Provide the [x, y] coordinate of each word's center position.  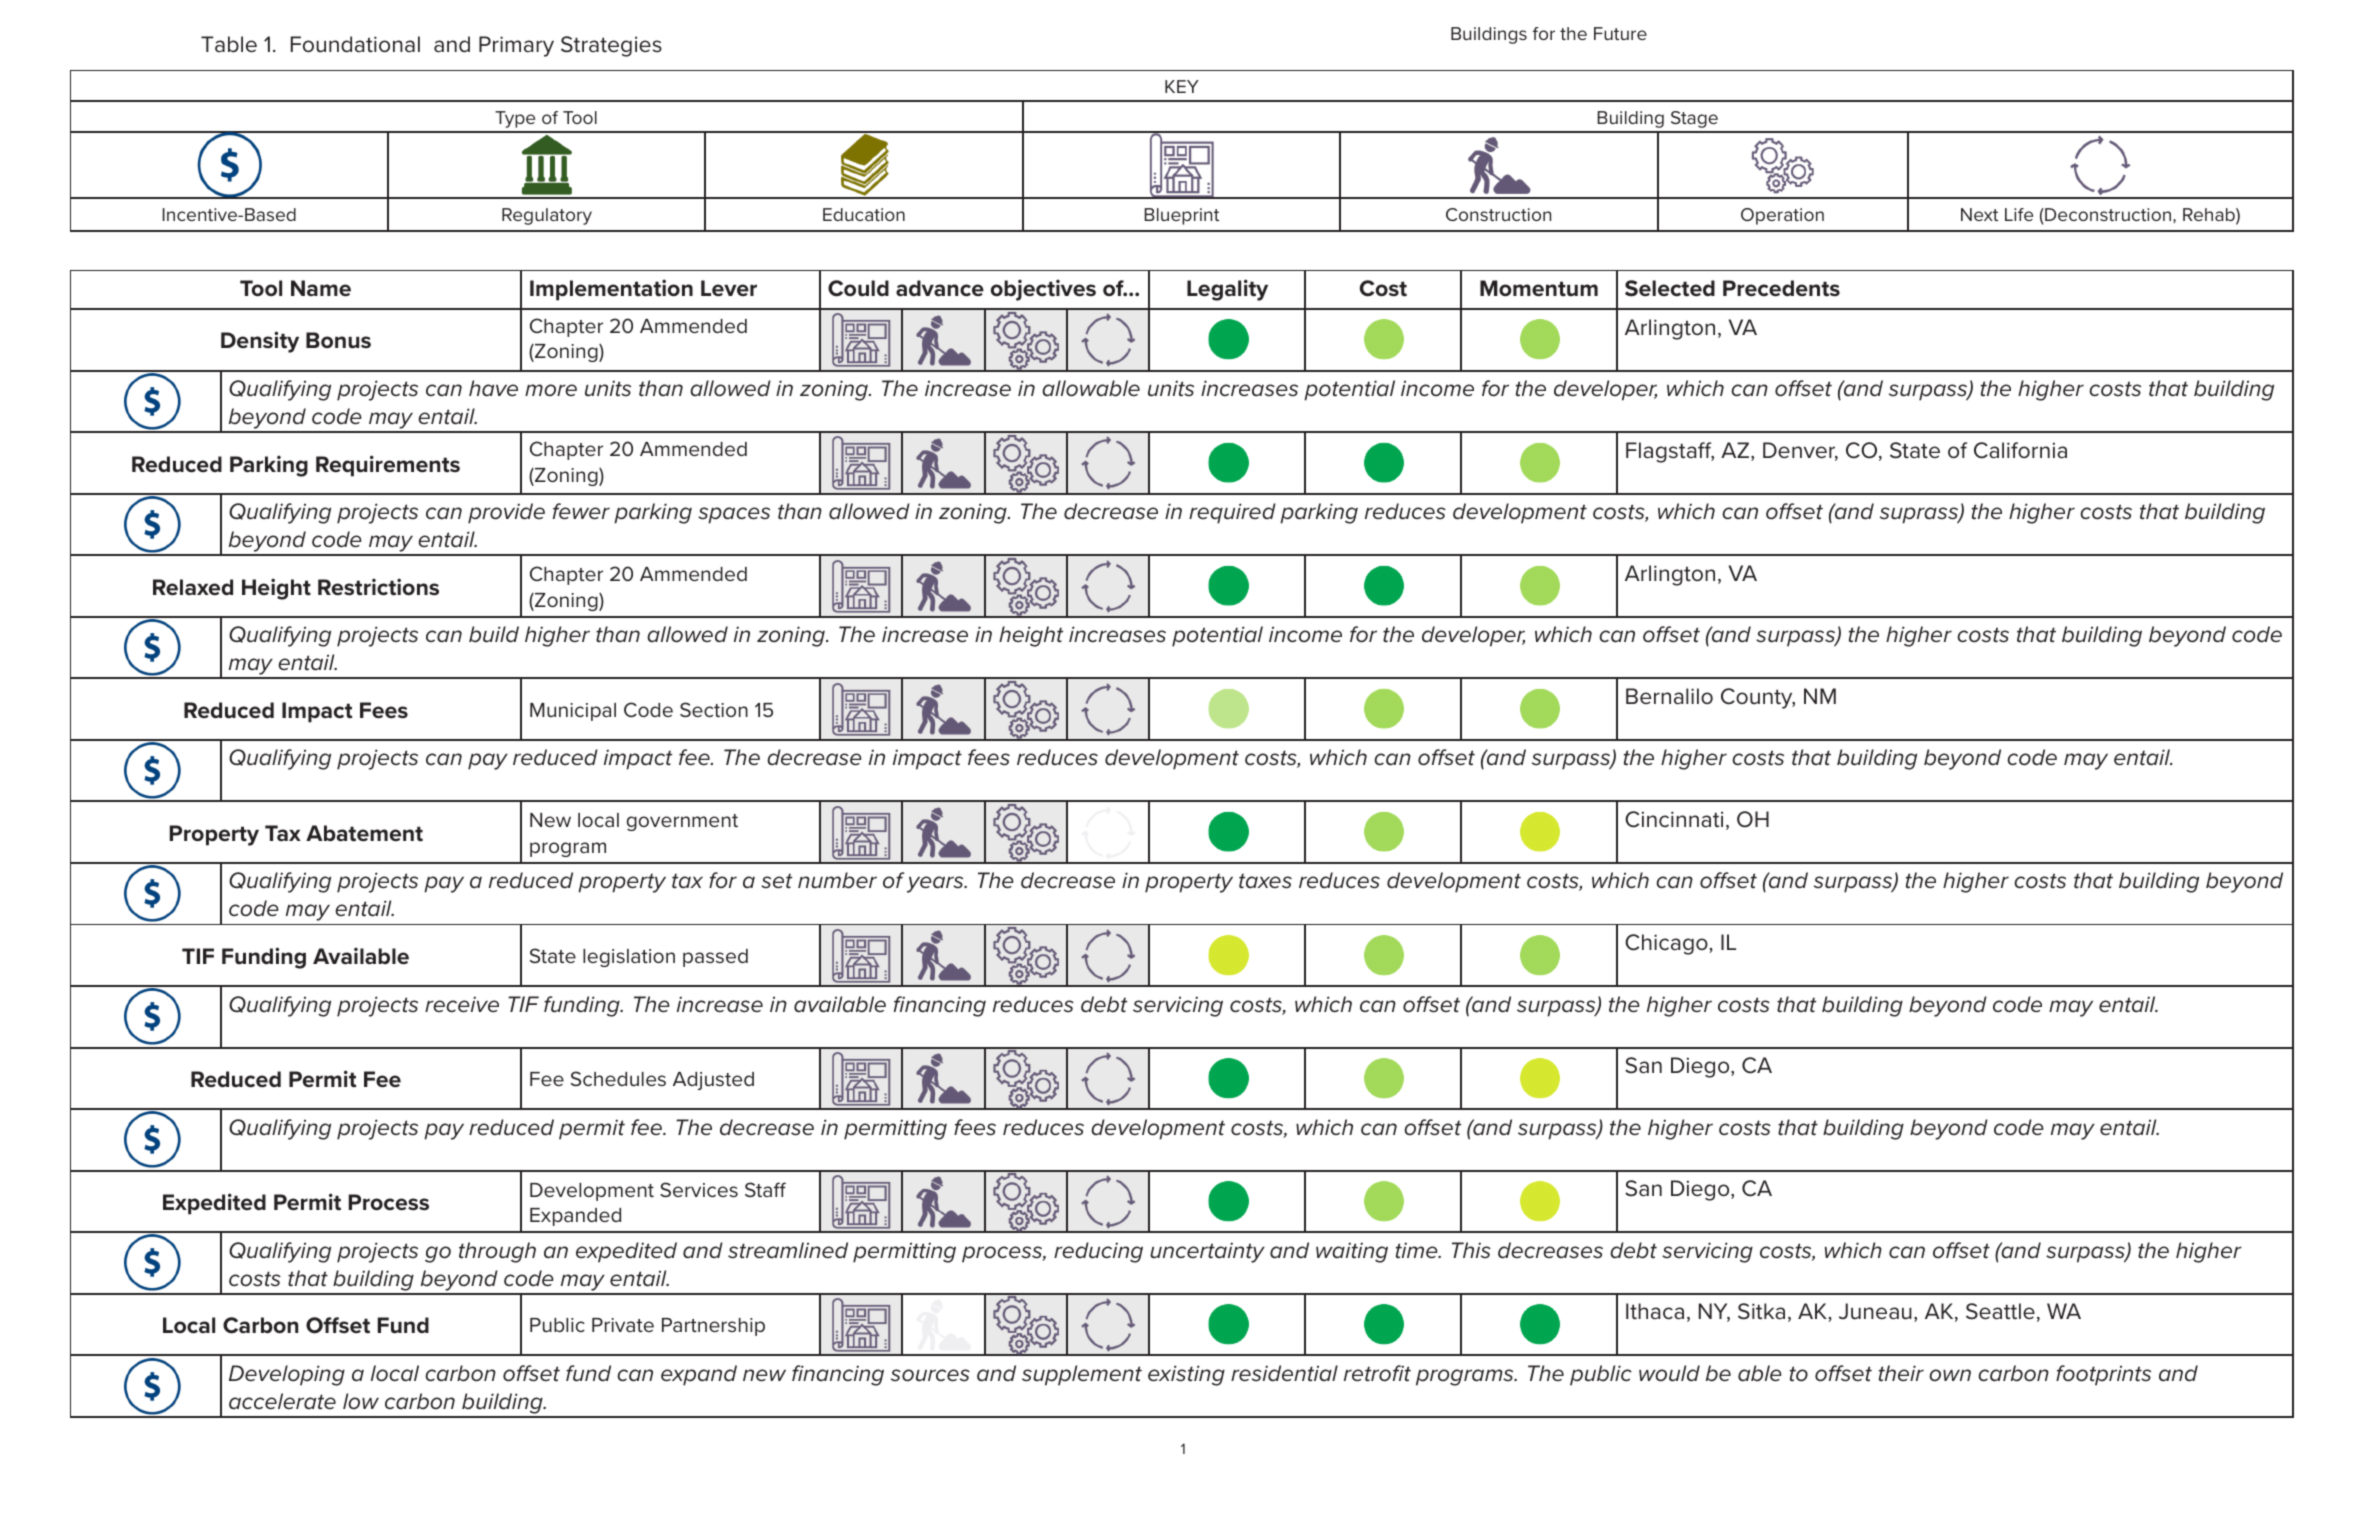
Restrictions [378, 587]
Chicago [1666, 944]
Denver [1800, 451]
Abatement [364, 833]
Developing [287, 1375]
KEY [1182, 86]
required [1232, 513]
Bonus [338, 340]
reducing [1098, 1252]
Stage [1694, 119]
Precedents [1781, 288]
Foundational [355, 44]
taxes [1265, 881]
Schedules [618, 1078]
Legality [1227, 290]
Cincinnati [1674, 819]
